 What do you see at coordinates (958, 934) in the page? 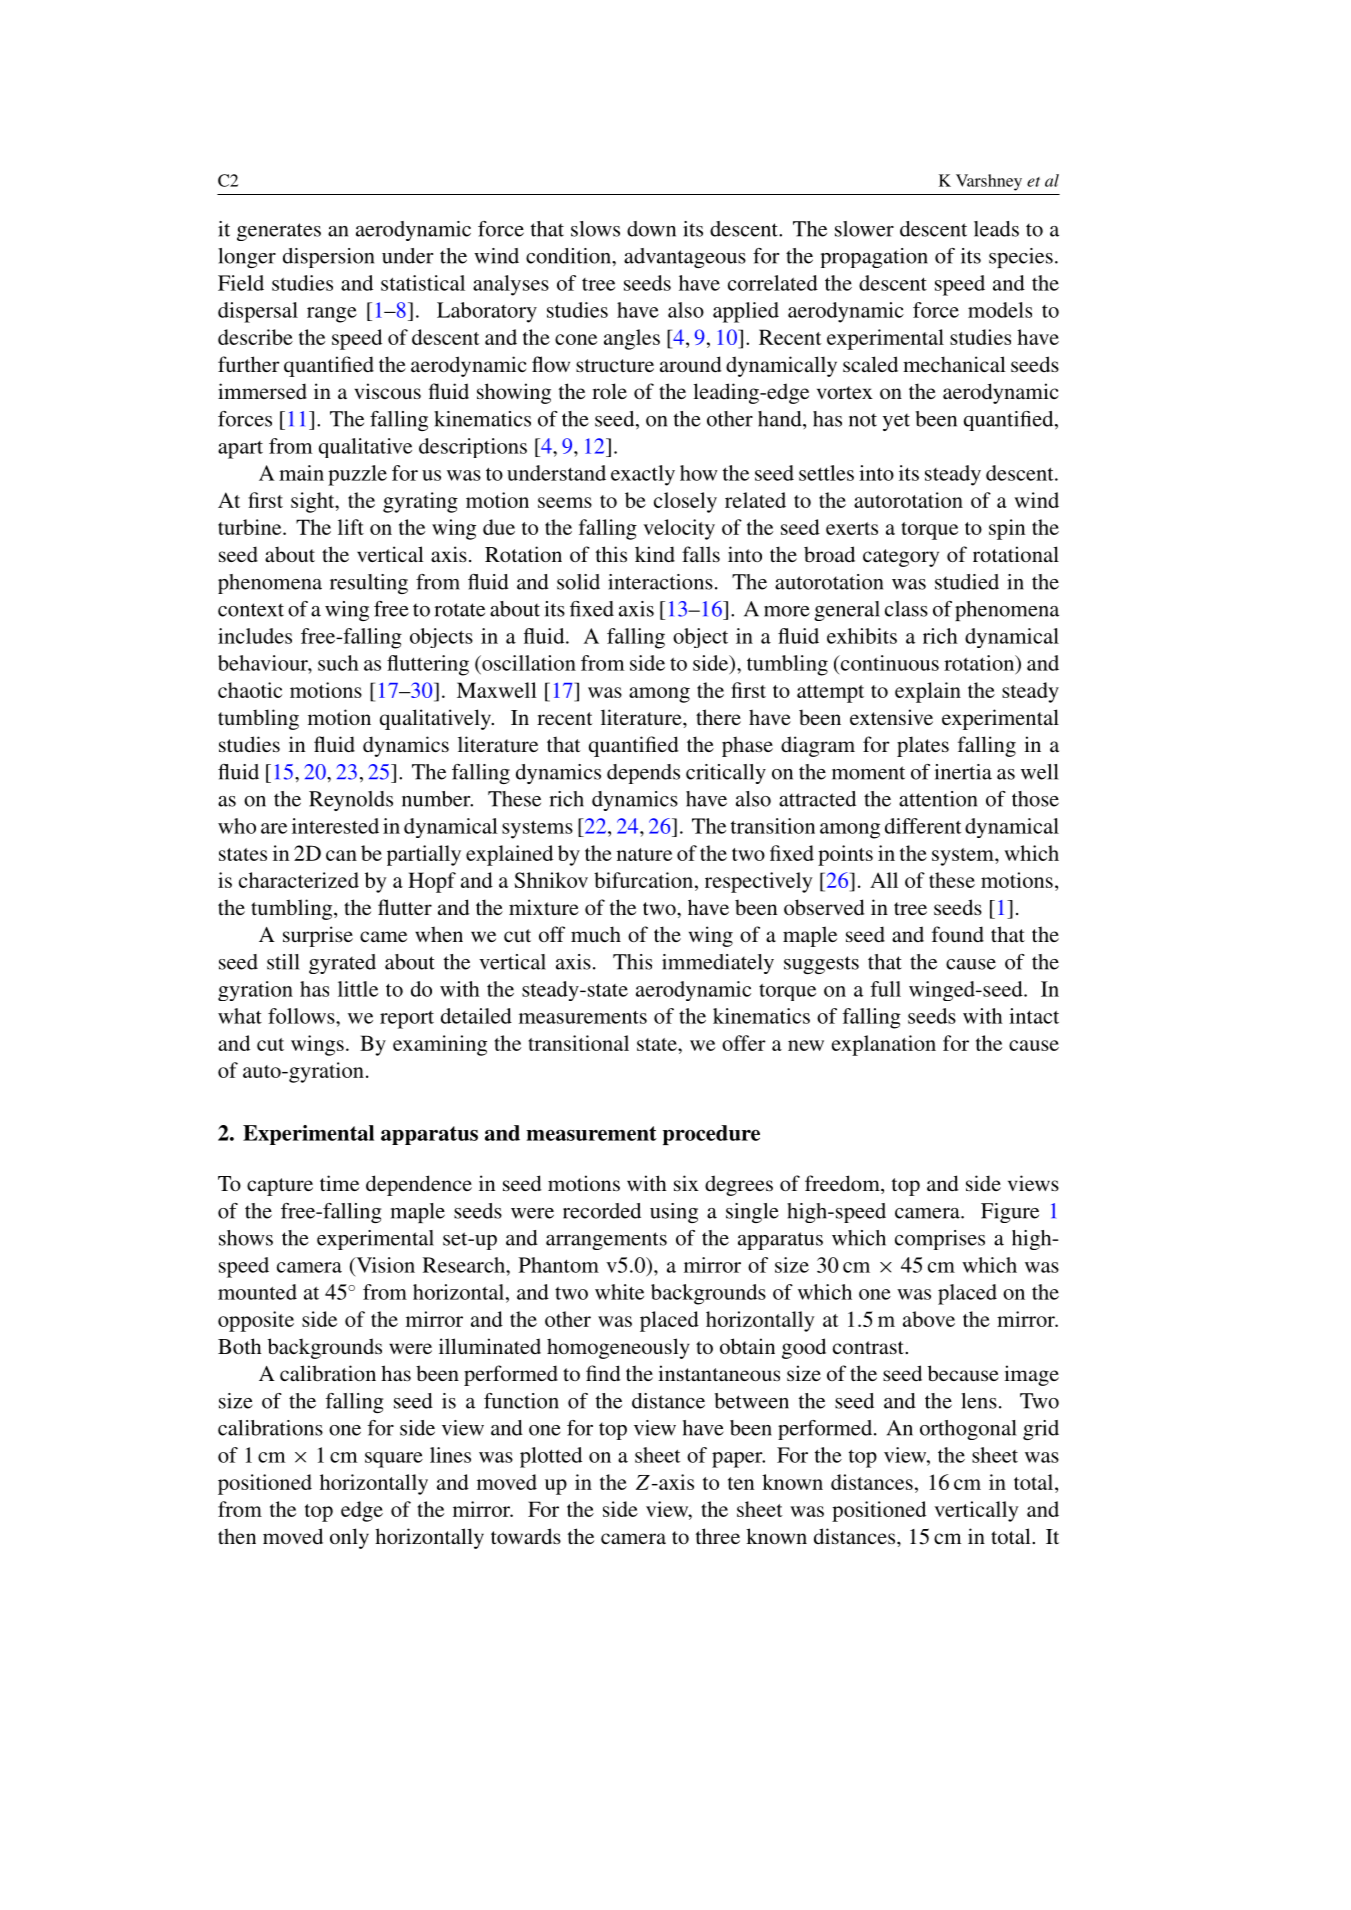
I see `found` at bounding box center [958, 934].
